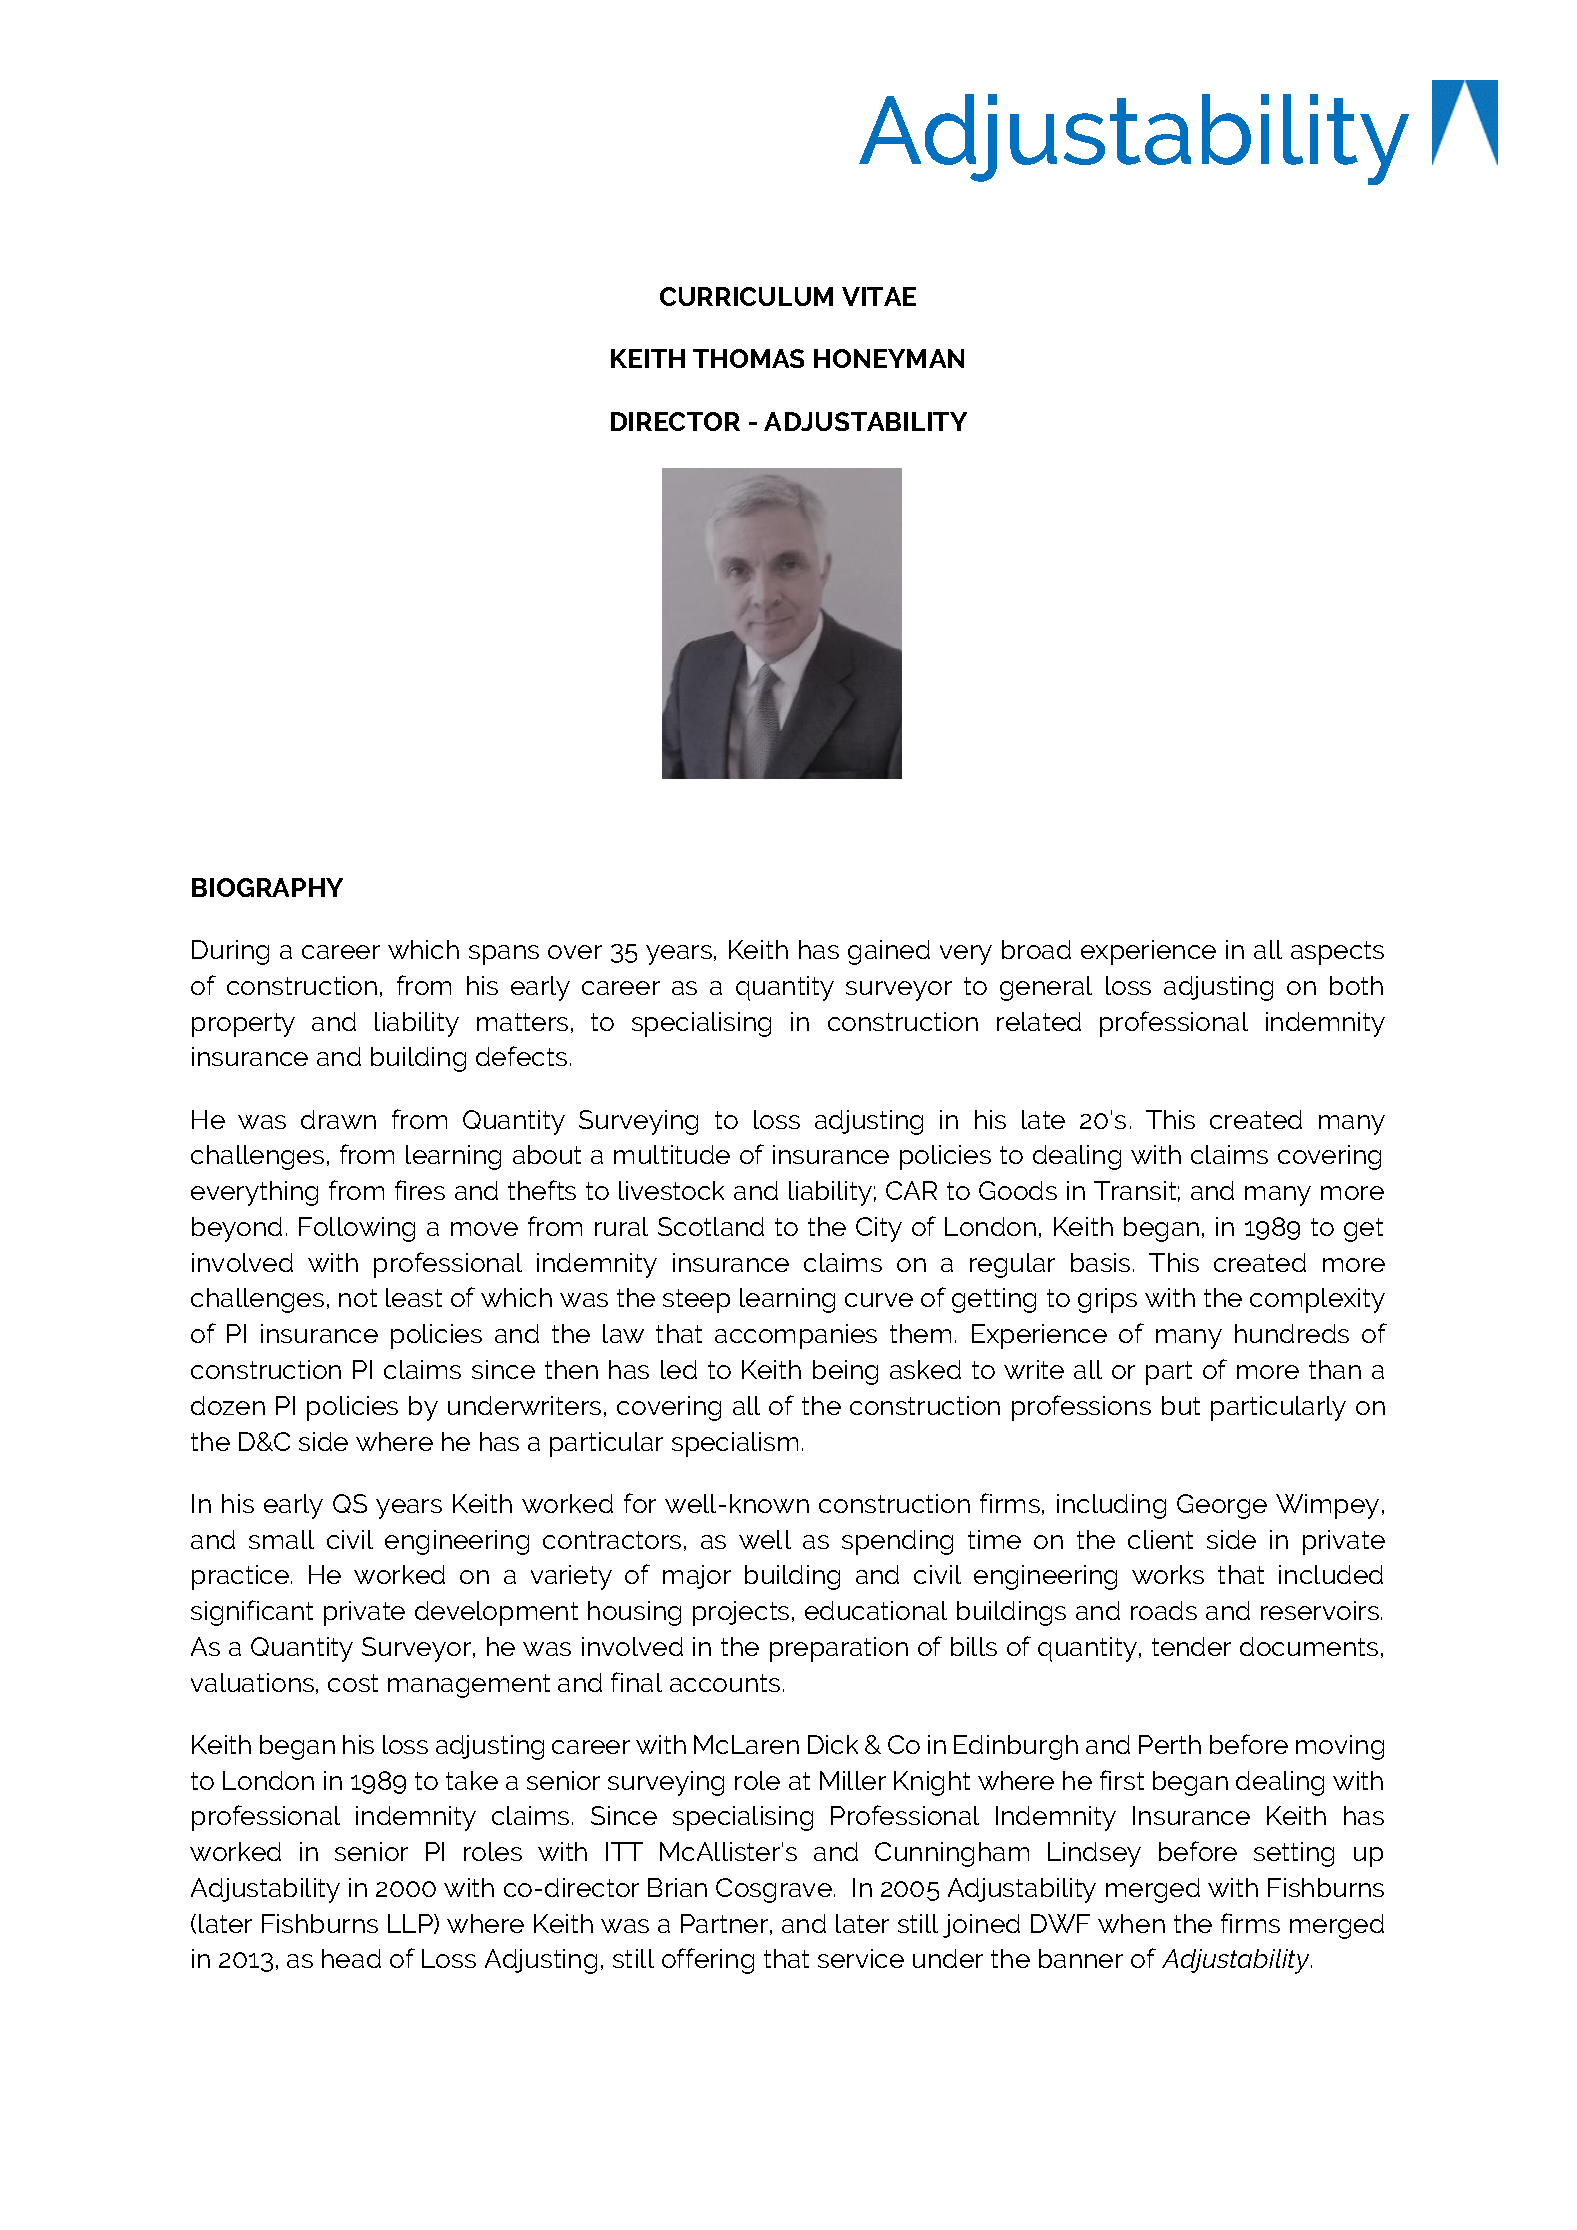 Image resolution: width=1577 pixels, height=2230 pixels. I want to click on but, so click(1181, 1405).
